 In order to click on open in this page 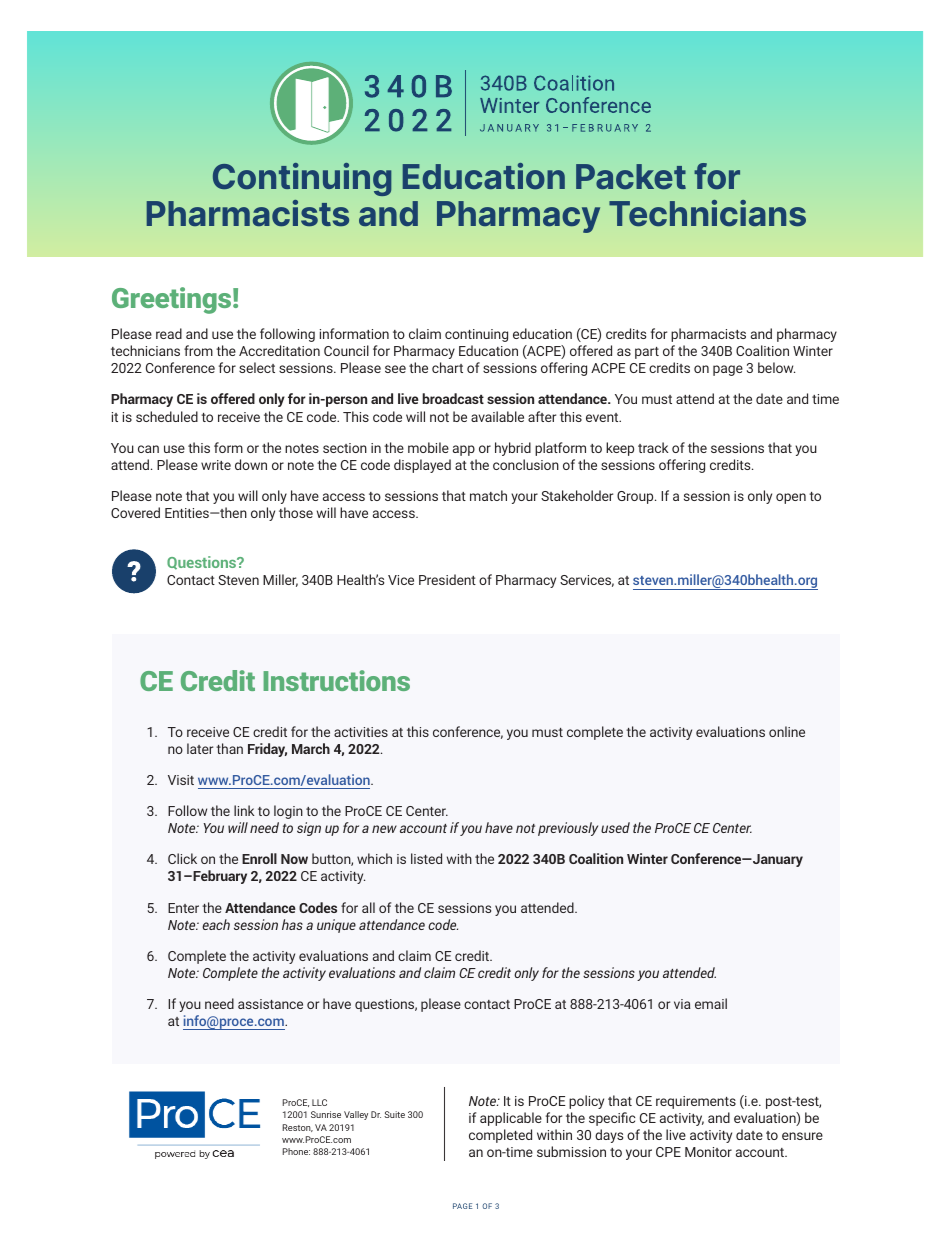, I will do `click(791, 498)`.
